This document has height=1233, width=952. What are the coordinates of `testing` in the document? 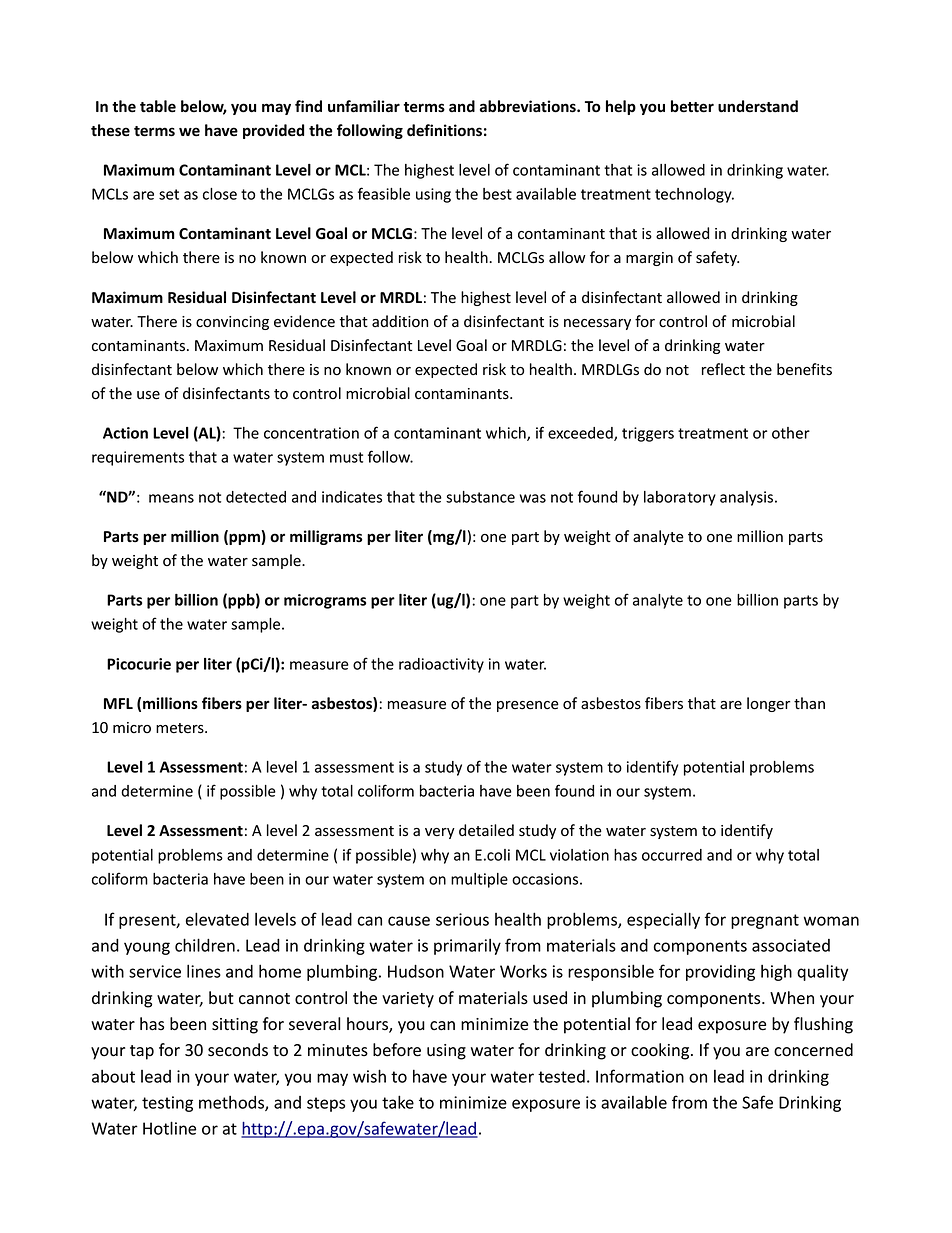 It's located at (167, 1104).
